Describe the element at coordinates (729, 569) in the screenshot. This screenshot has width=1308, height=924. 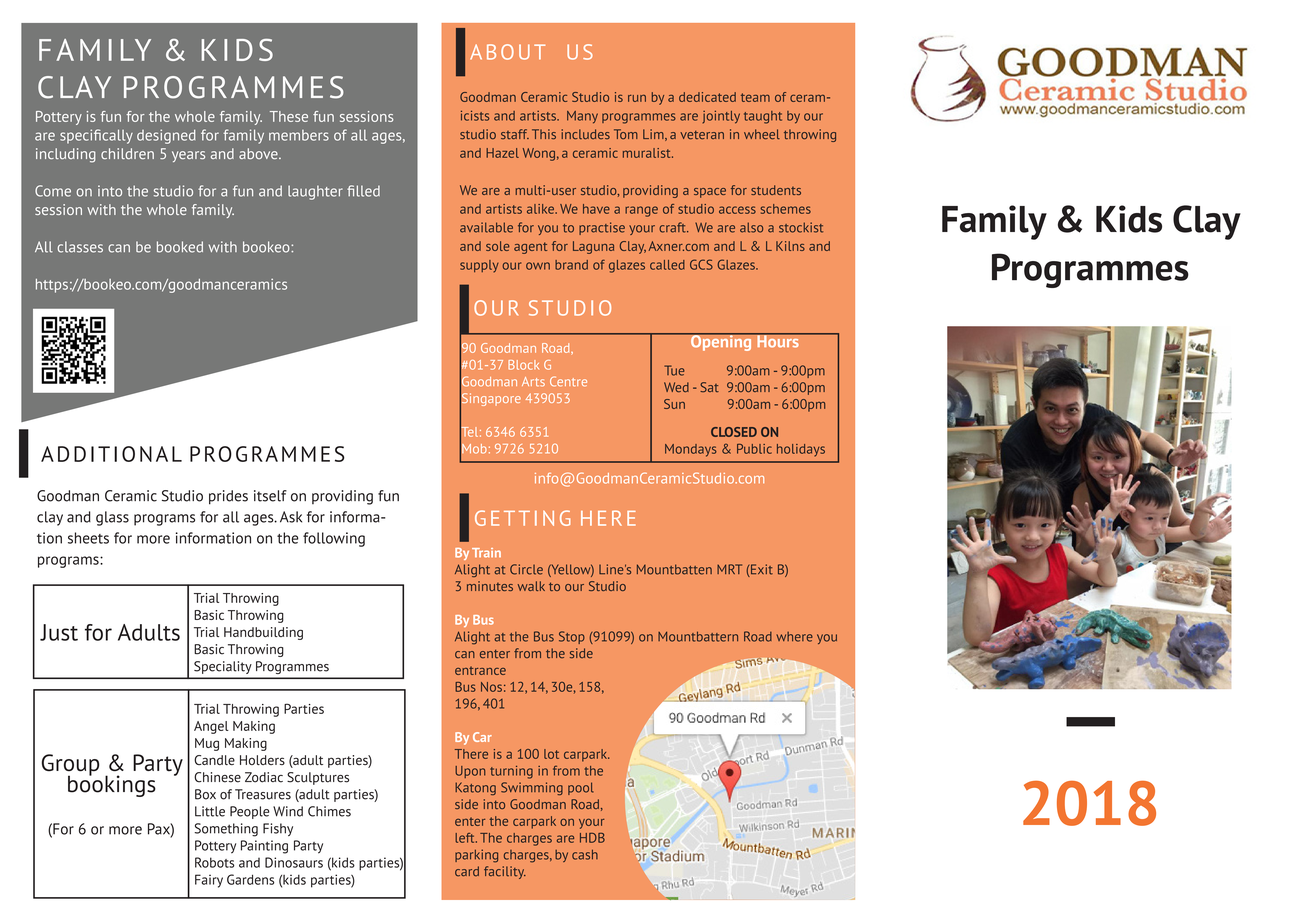
I see `MRT` at that location.
